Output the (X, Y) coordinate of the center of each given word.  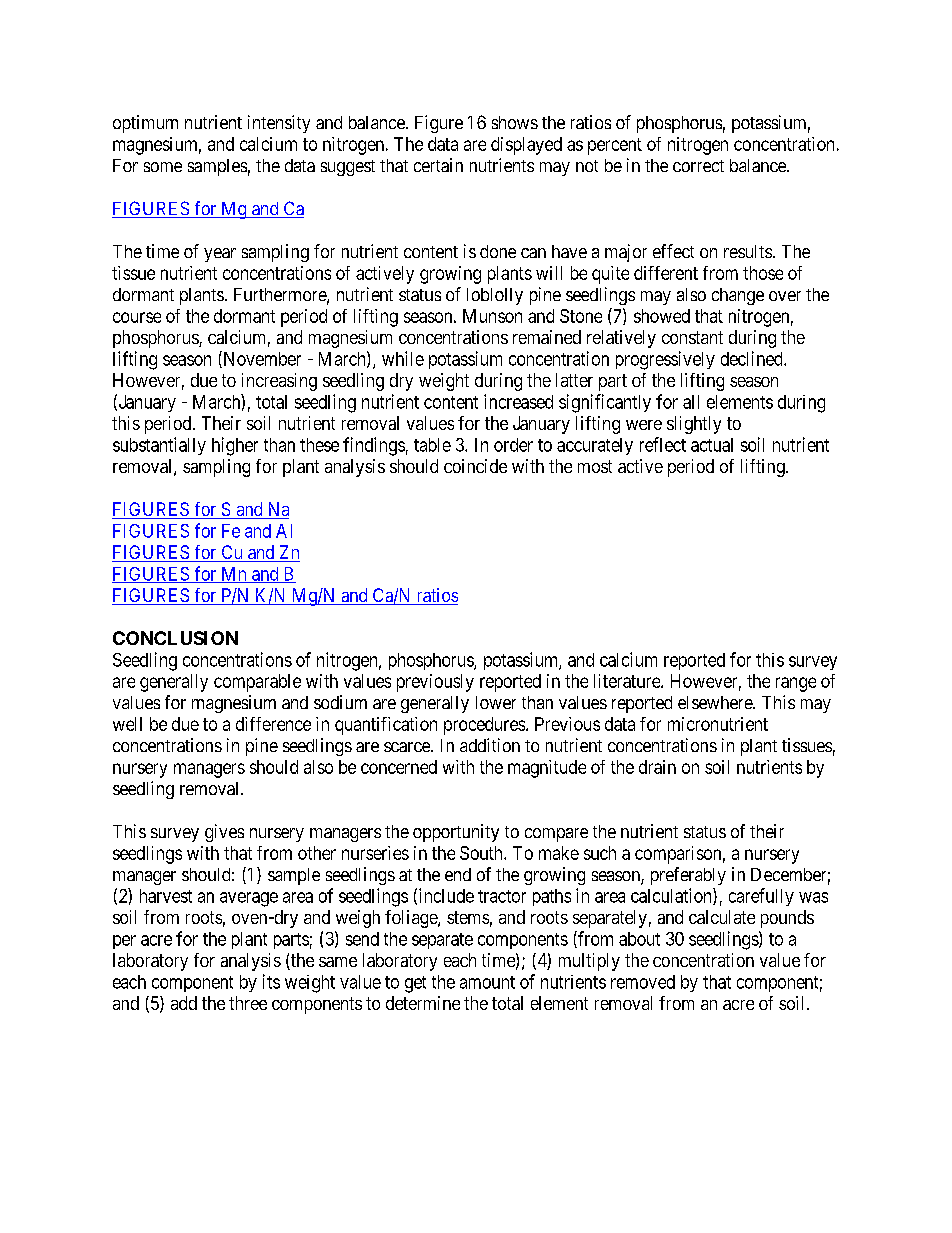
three (248, 1003)
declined (753, 358)
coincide (475, 466)
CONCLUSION (175, 638)
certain (438, 165)
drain (657, 767)
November (261, 359)
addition (490, 745)
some (163, 167)
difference (273, 724)
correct (698, 166)
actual (712, 445)
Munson (492, 316)
